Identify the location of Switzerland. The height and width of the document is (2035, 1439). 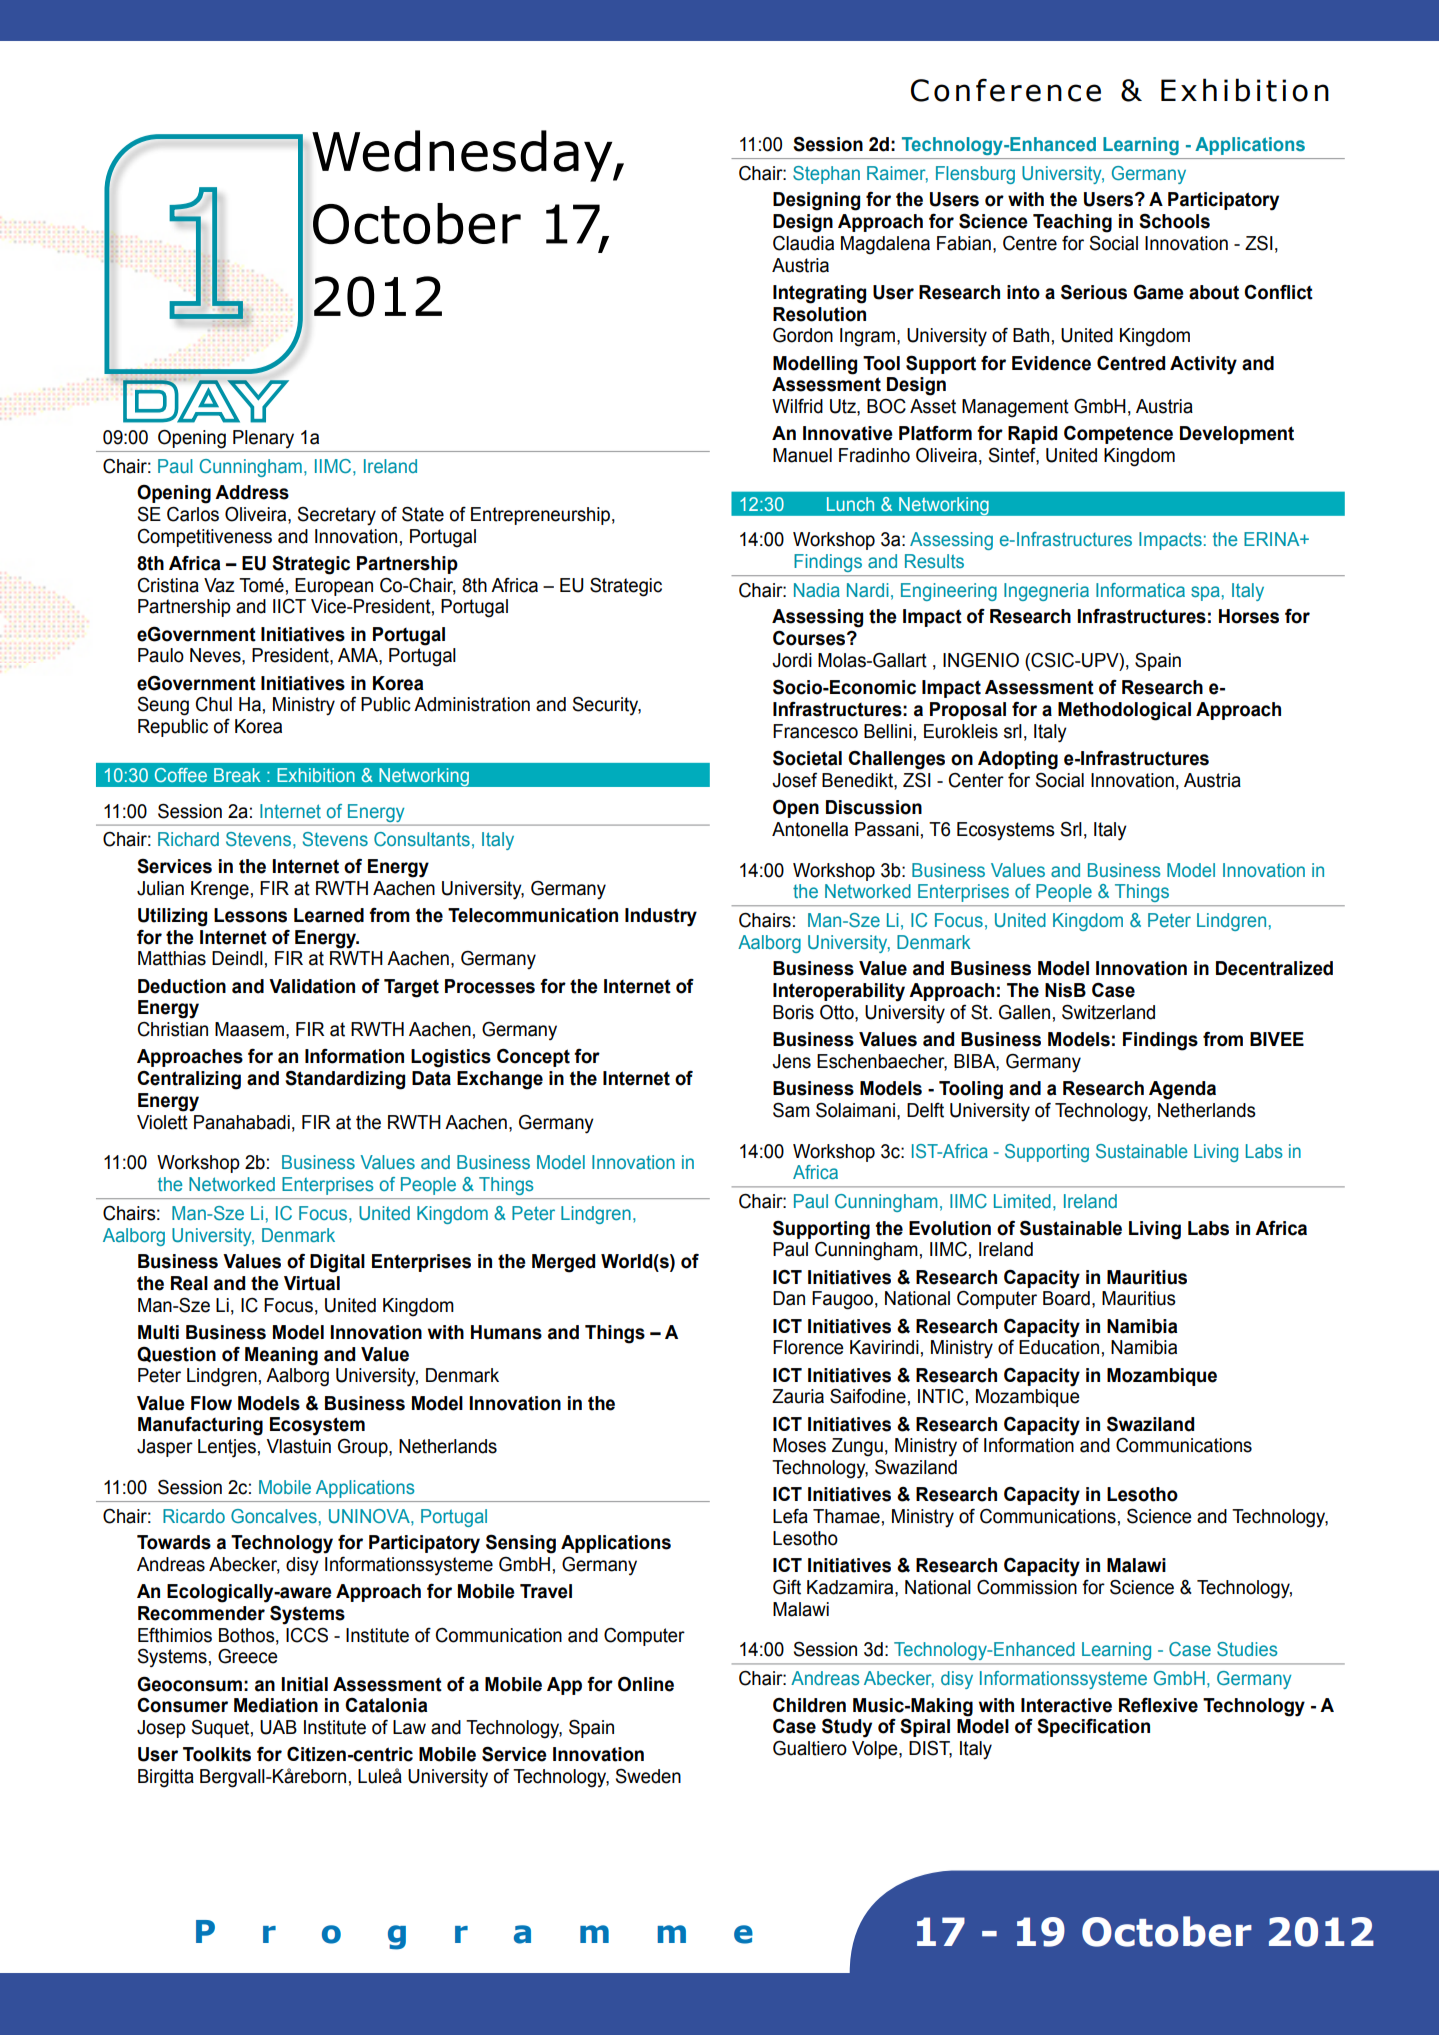
(1108, 1012).
